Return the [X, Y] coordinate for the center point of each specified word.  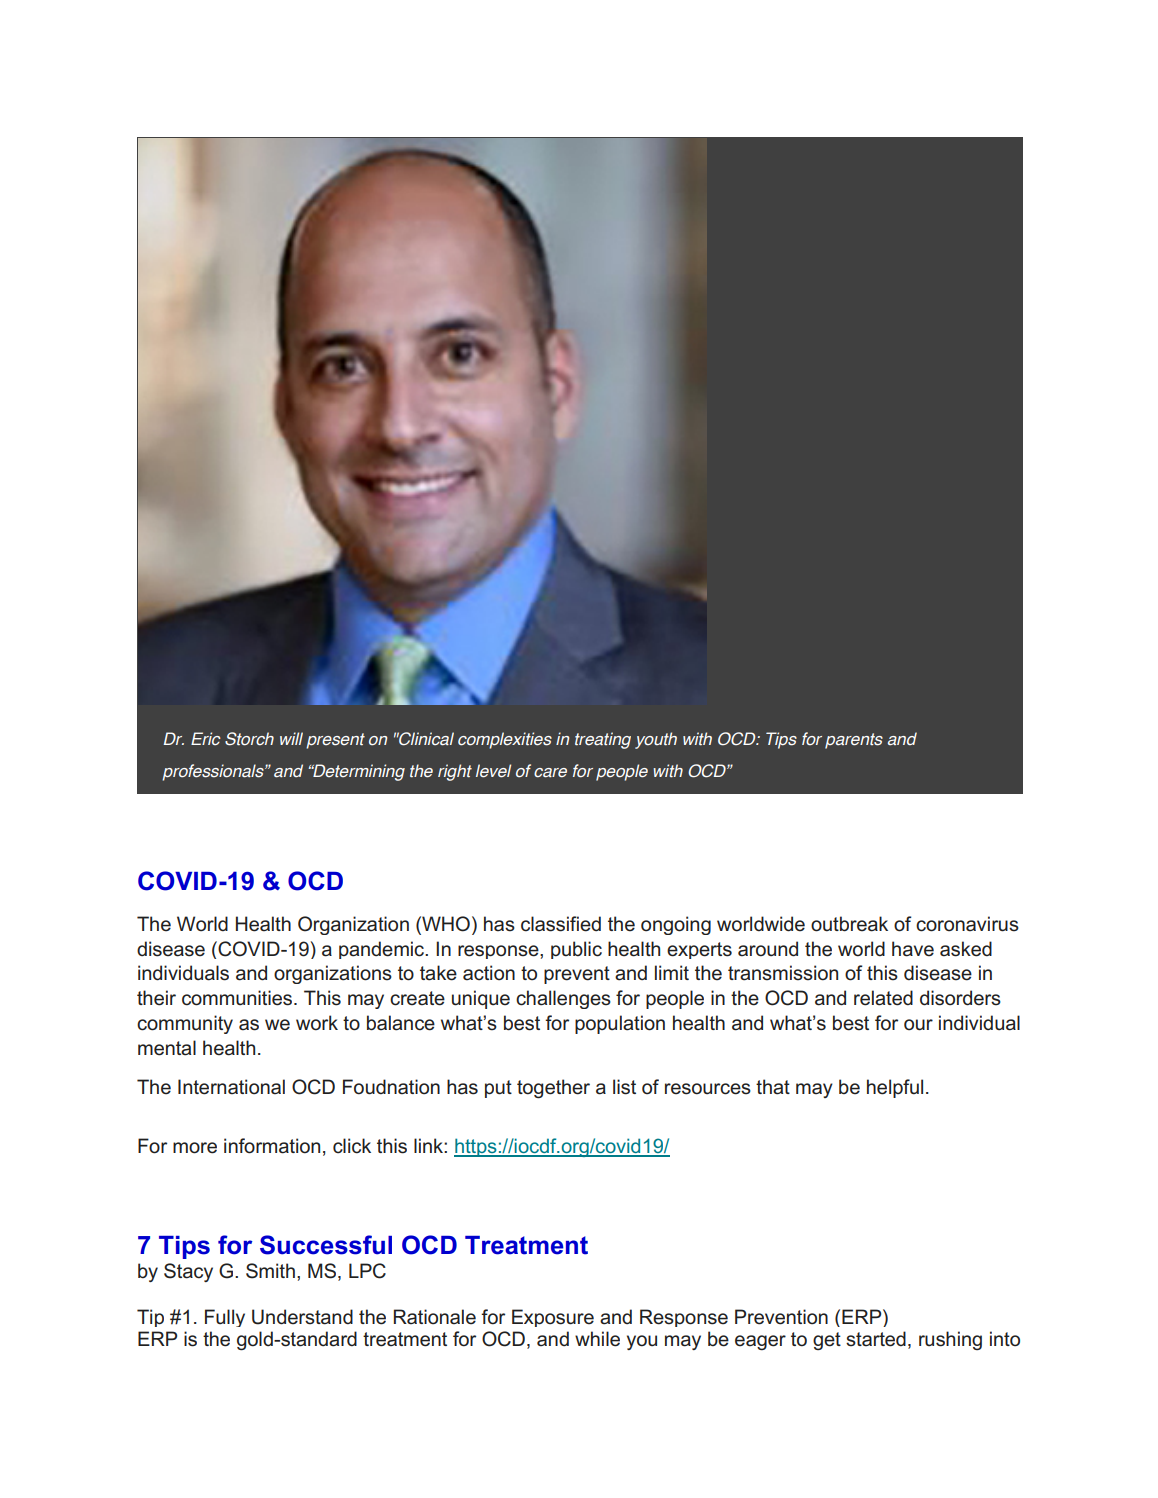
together [553, 1089]
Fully [225, 1318]
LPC [367, 1271]
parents [854, 741]
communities [238, 998]
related [883, 998]
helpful [895, 1088]
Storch [249, 739]
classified [561, 924]
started [876, 1339]
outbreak [849, 924]
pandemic [383, 950]
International [231, 1087]
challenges [563, 999]
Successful [326, 1245]
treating [603, 740]
